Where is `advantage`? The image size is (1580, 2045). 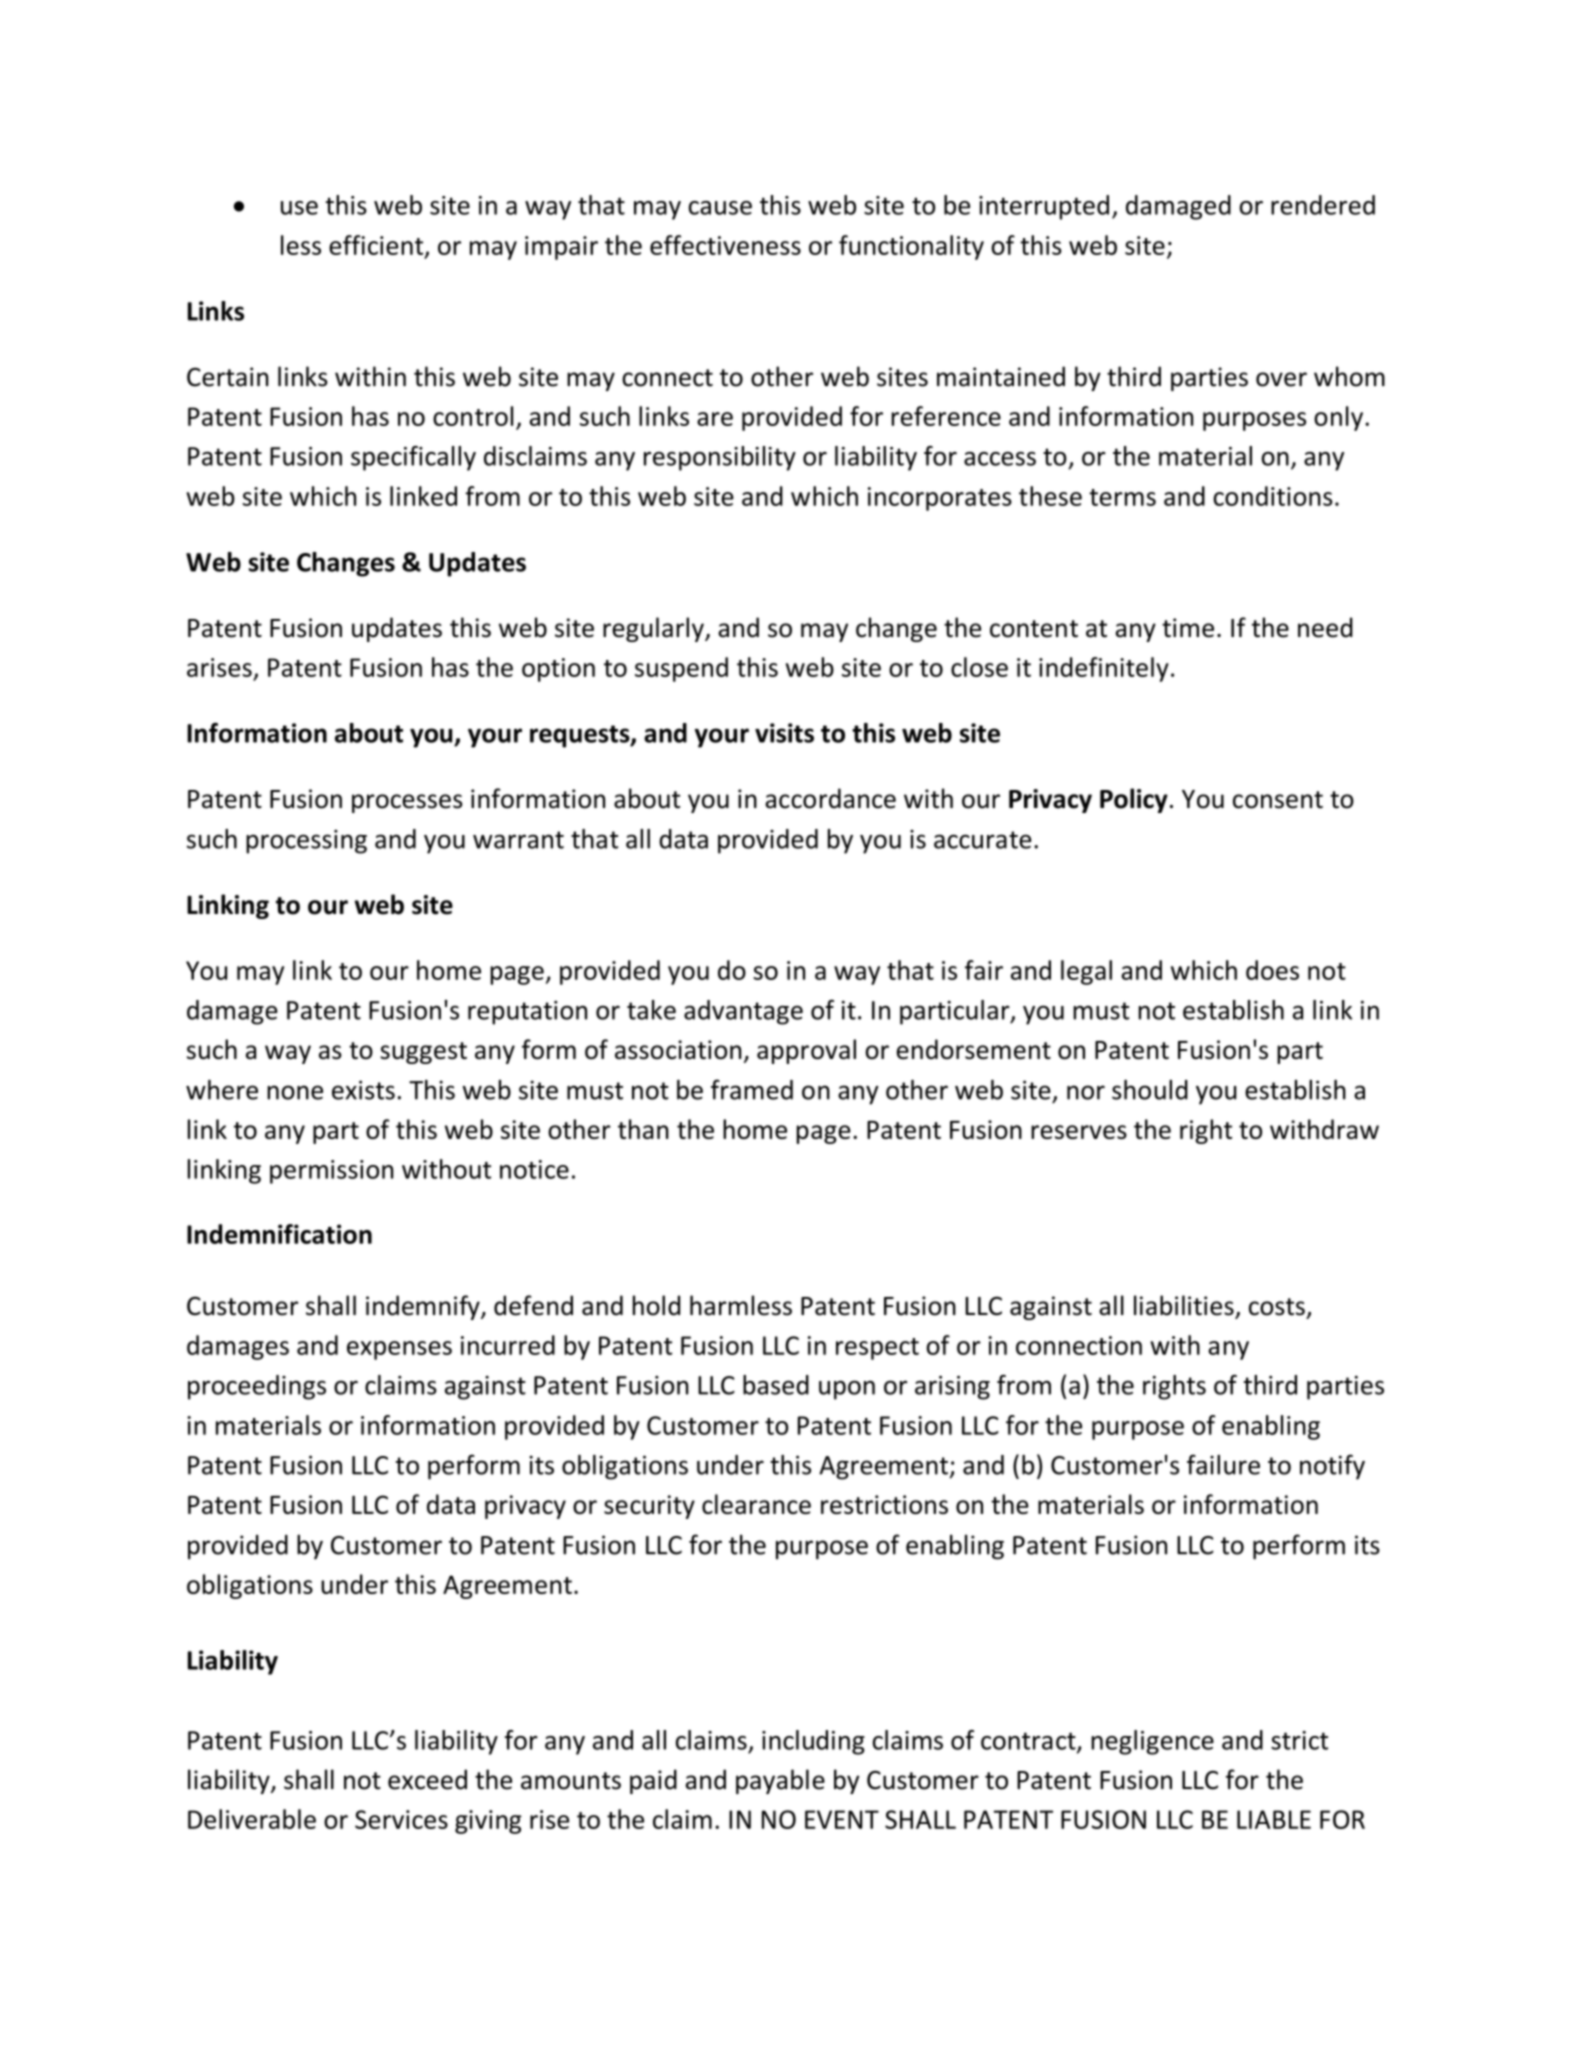
advantage is located at coordinates (743, 1012).
